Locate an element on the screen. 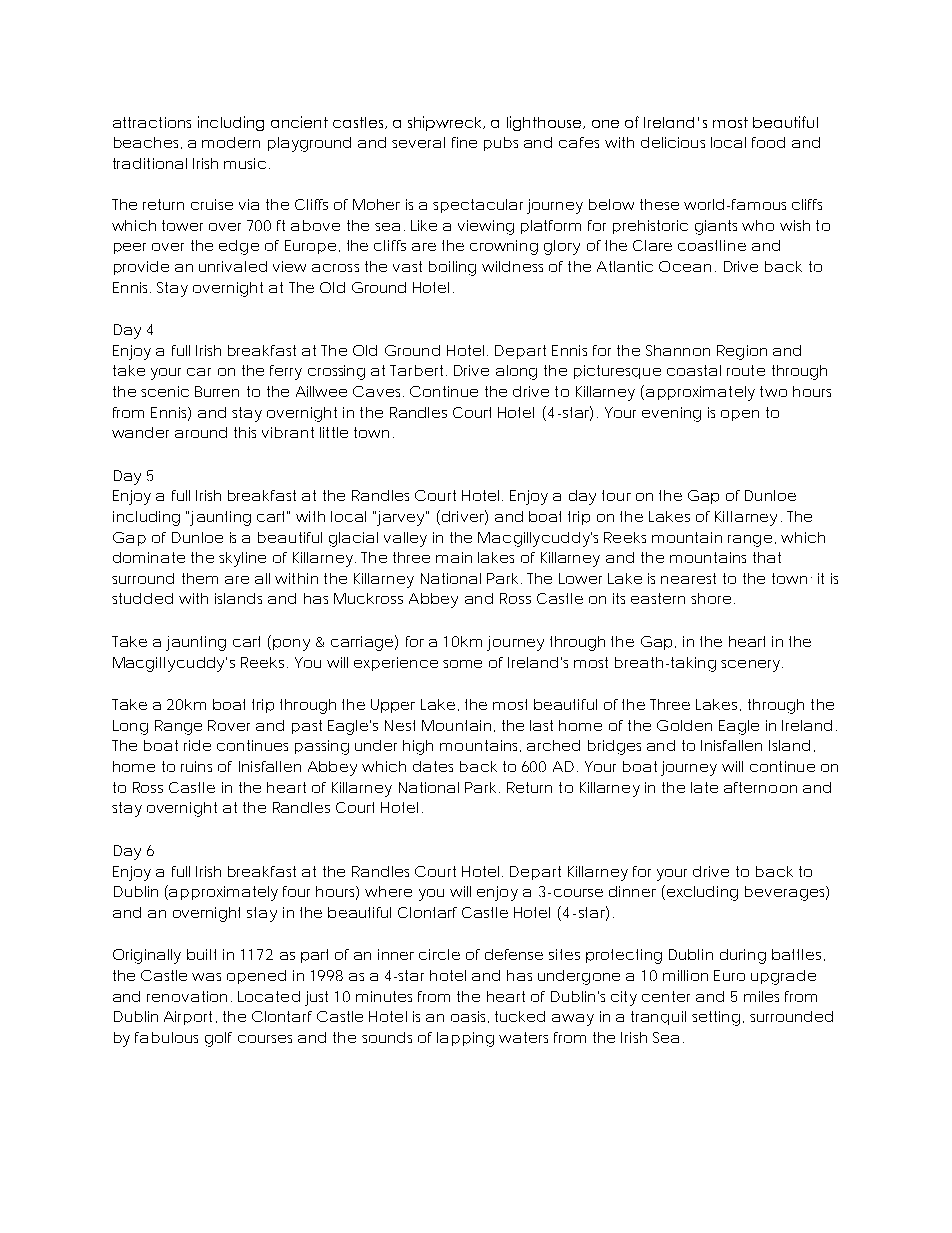 This screenshot has width=952, height=1233. delicious is located at coordinates (673, 142).
